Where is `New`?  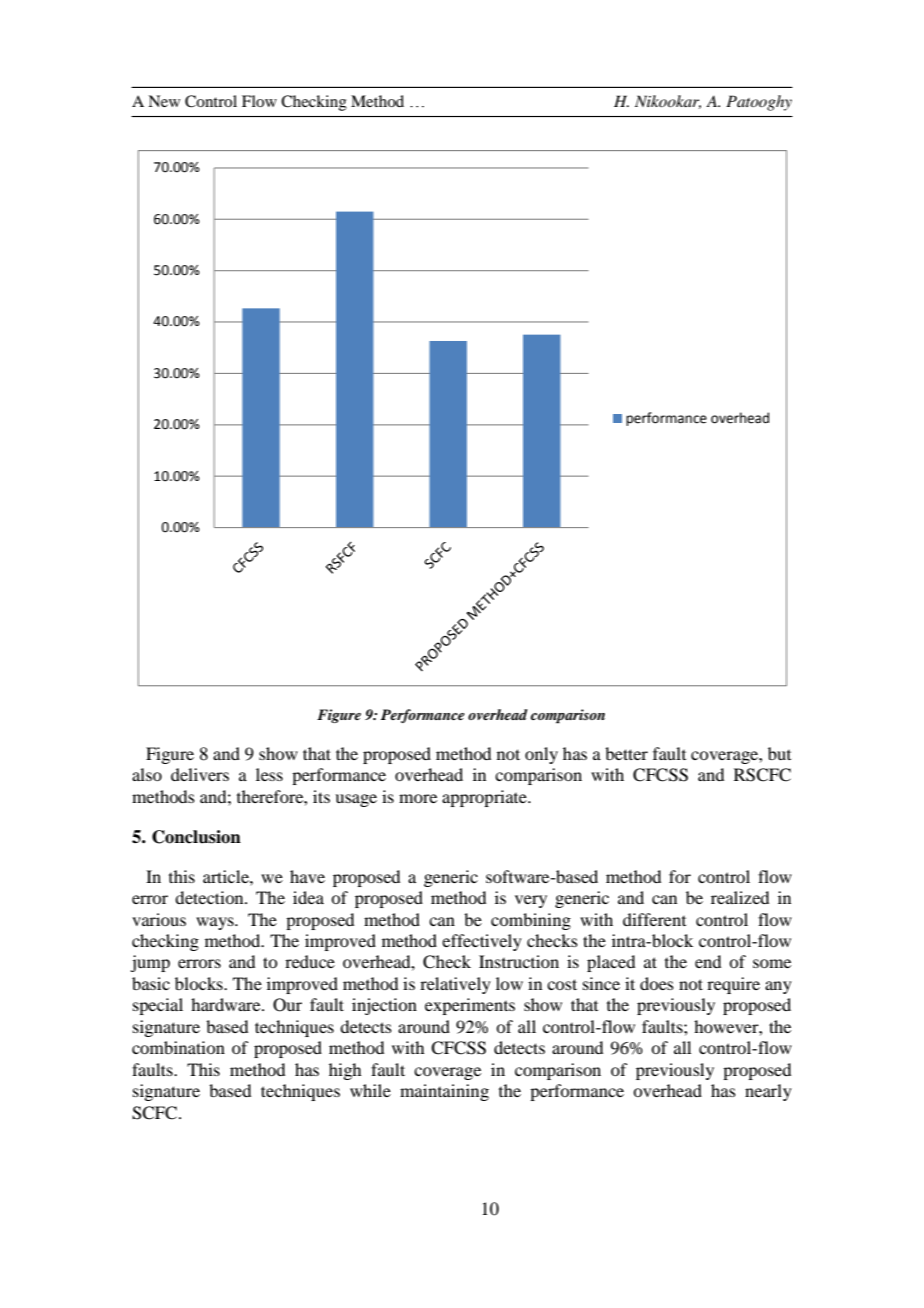
New is located at coordinates (164, 101).
